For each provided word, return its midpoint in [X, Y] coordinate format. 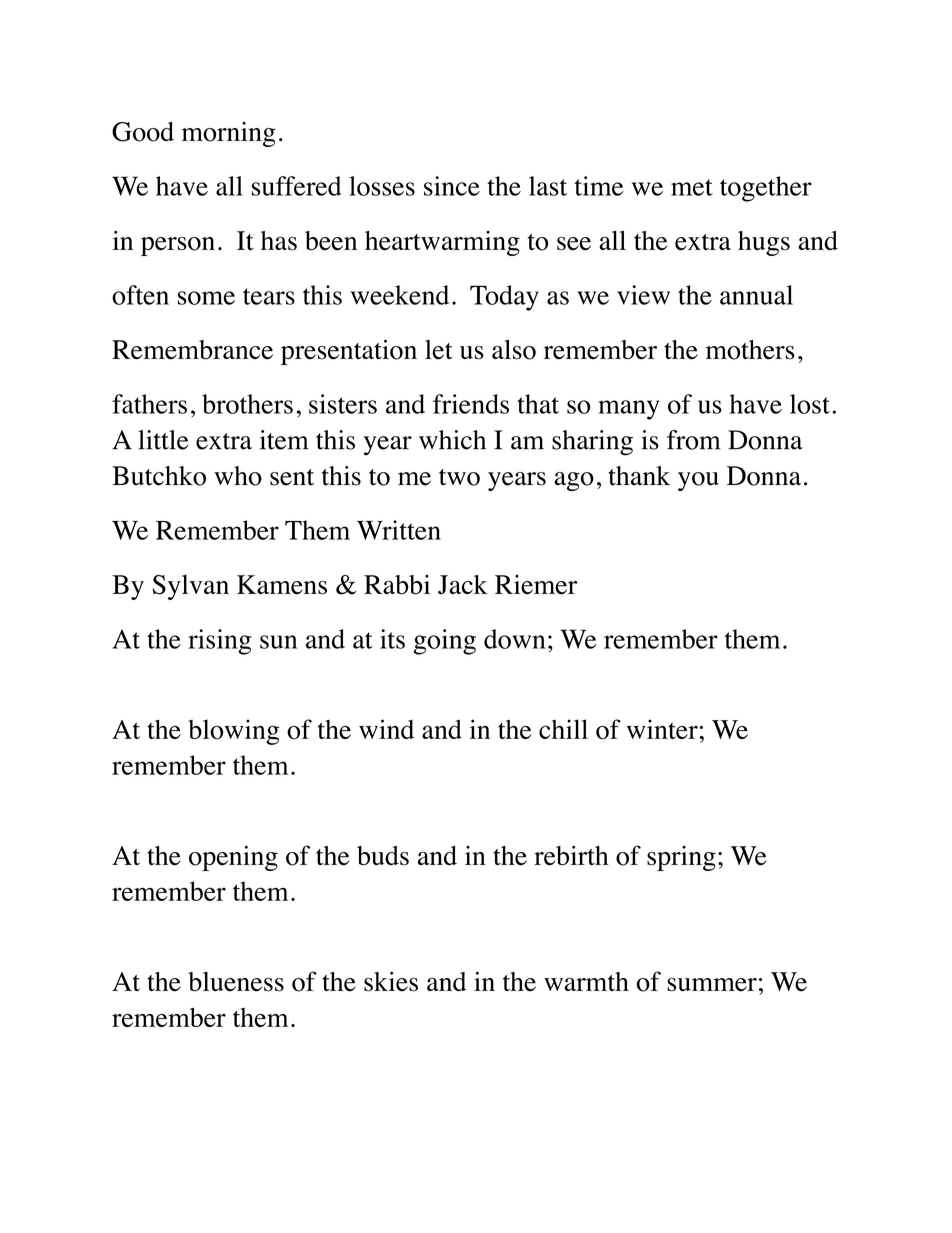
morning [229, 134]
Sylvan [190, 587]
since [452, 186]
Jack [463, 585]
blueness [236, 982]
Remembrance [192, 350]
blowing [233, 732]
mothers [750, 350]
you [698, 481]
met [692, 187]
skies [391, 981]
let [439, 350]
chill [563, 729]
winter [662, 729]
